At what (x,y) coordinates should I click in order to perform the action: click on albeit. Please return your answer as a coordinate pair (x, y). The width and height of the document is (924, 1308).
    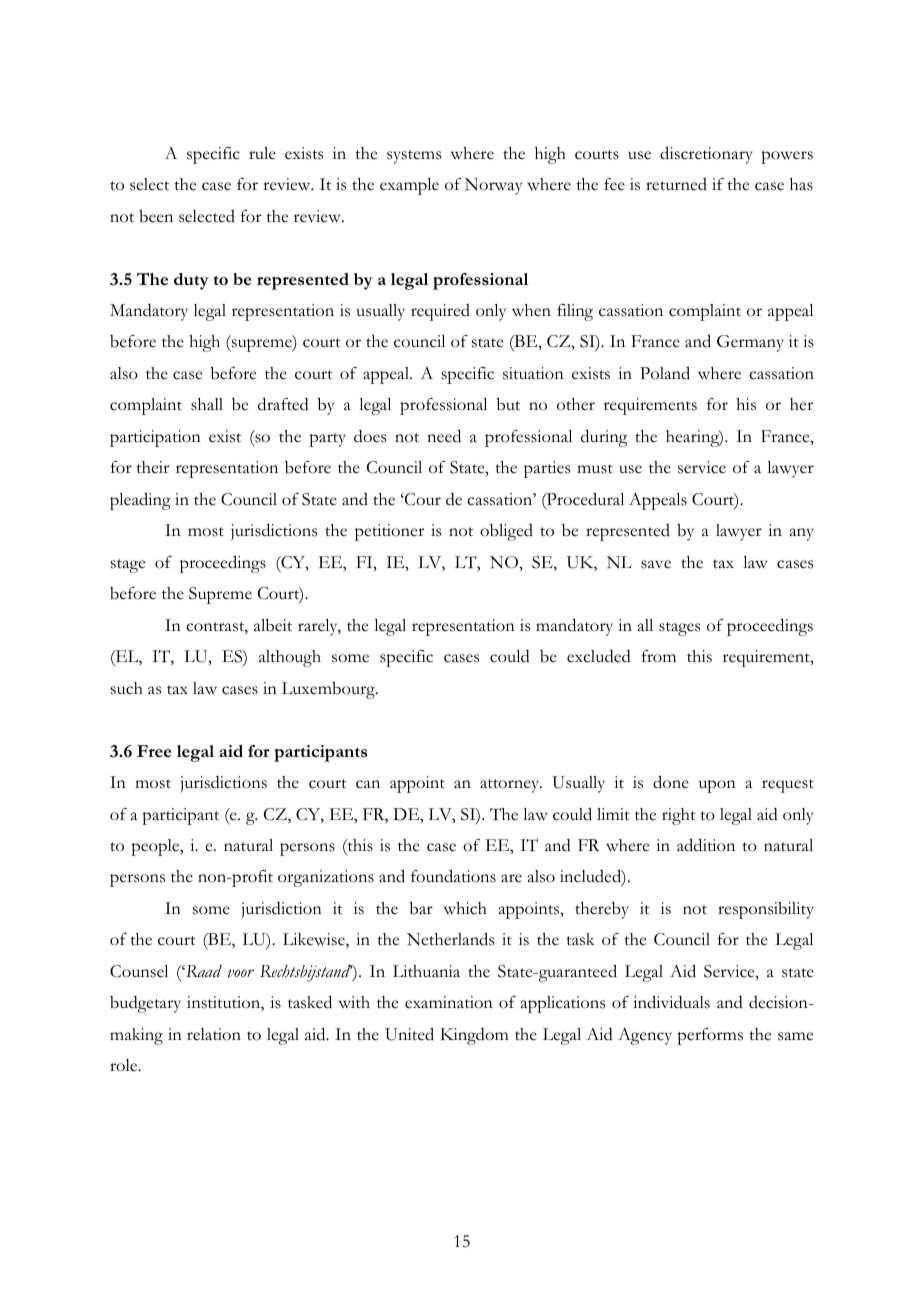
    Looking at the image, I should click on (273, 625).
